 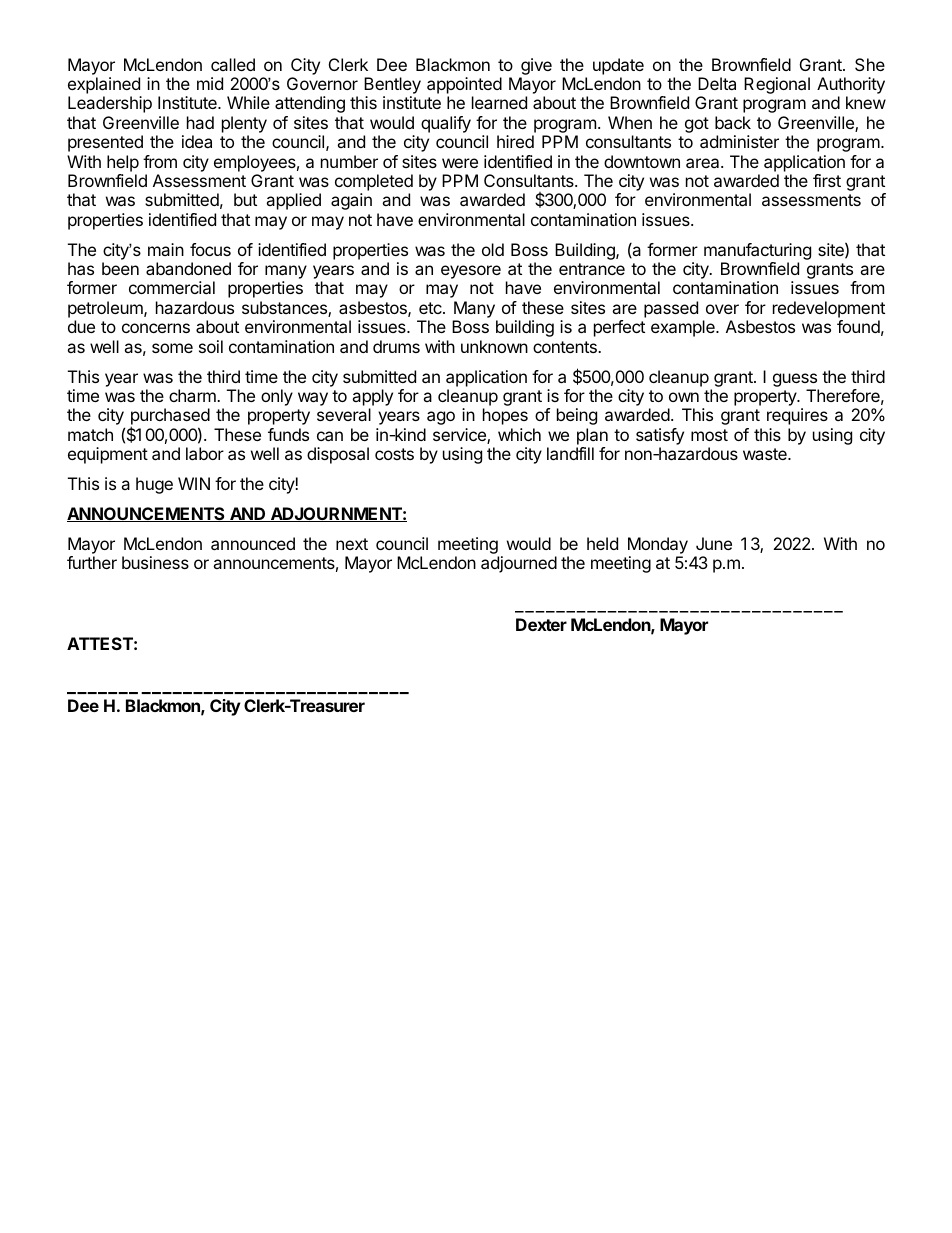 What do you see at coordinates (796, 381) in the document?
I see `guess` at bounding box center [796, 381].
